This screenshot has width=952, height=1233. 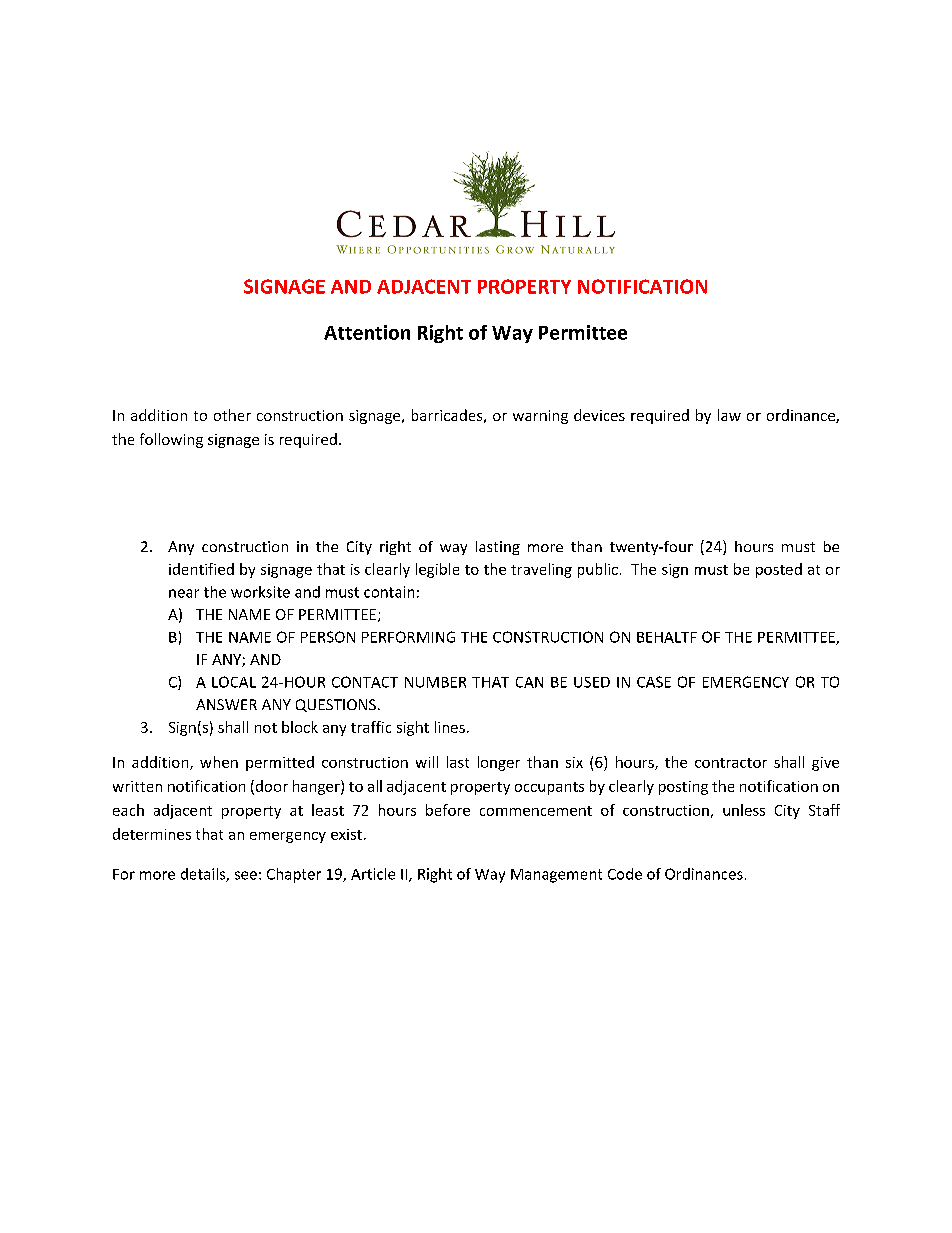 What do you see at coordinates (598, 570) in the screenshot?
I see `public` at bounding box center [598, 570].
